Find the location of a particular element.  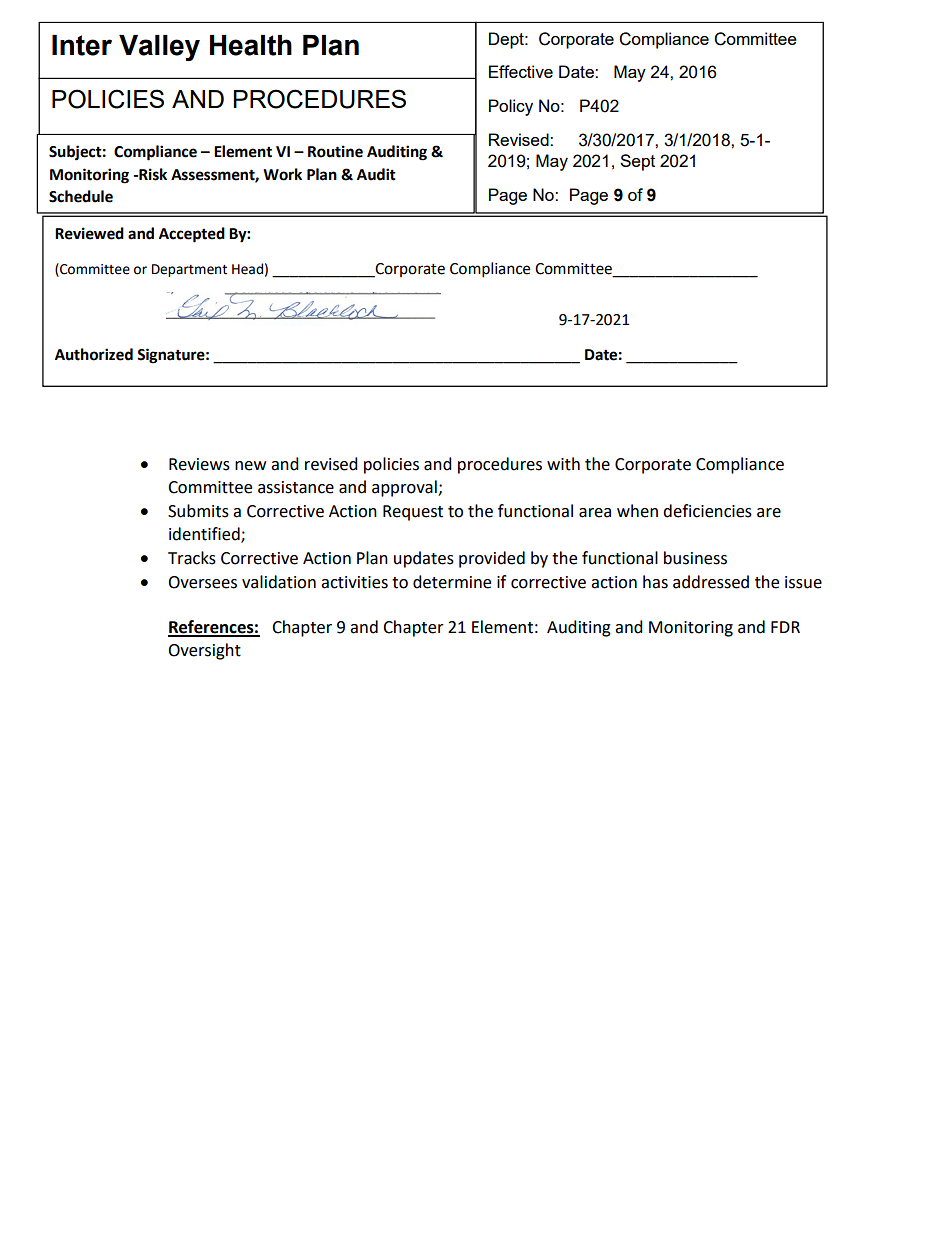

approval is located at coordinates (405, 488).
